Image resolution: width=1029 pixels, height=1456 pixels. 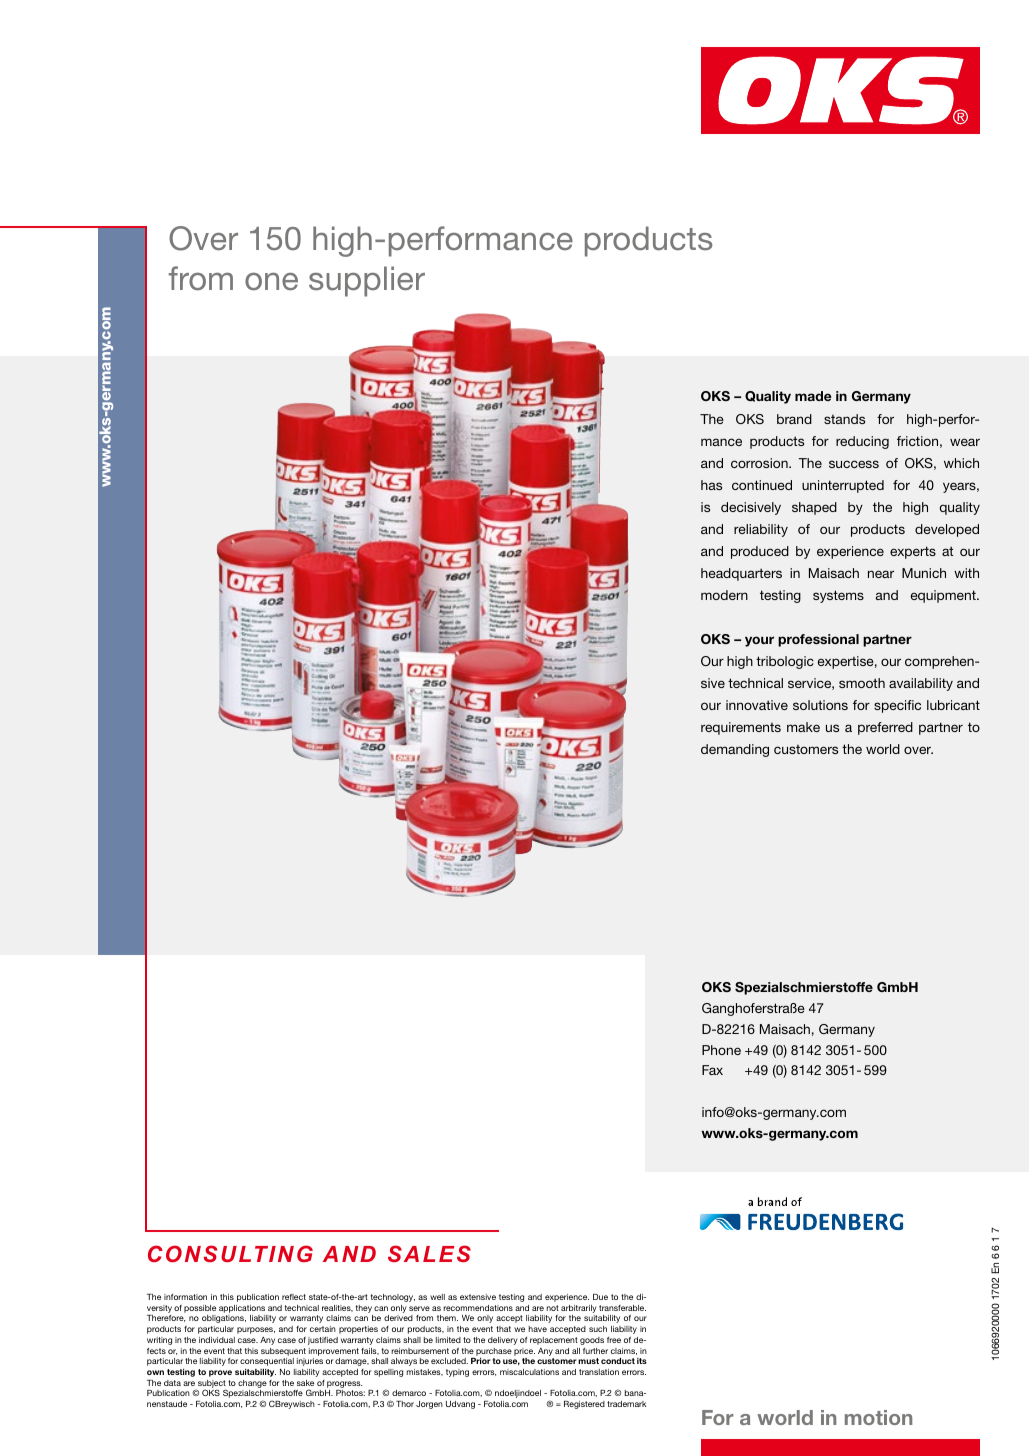 What do you see at coordinates (367, 281) in the document?
I see `supplier` at bounding box center [367, 281].
